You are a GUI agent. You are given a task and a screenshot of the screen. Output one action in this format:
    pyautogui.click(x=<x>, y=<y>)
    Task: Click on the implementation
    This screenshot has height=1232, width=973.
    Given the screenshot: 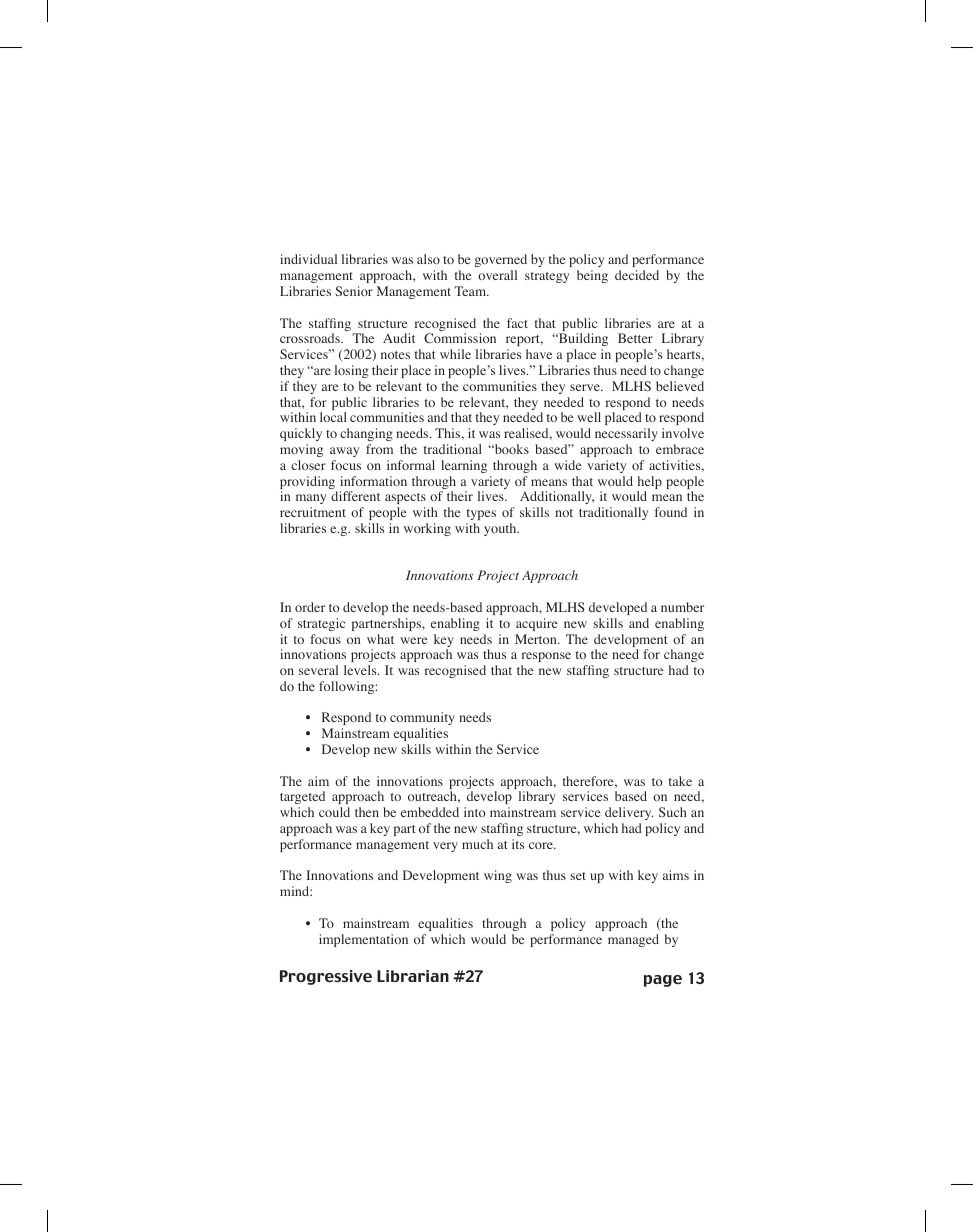 What is the action you would take?
    pyautogui.click(x=363, y=940)
